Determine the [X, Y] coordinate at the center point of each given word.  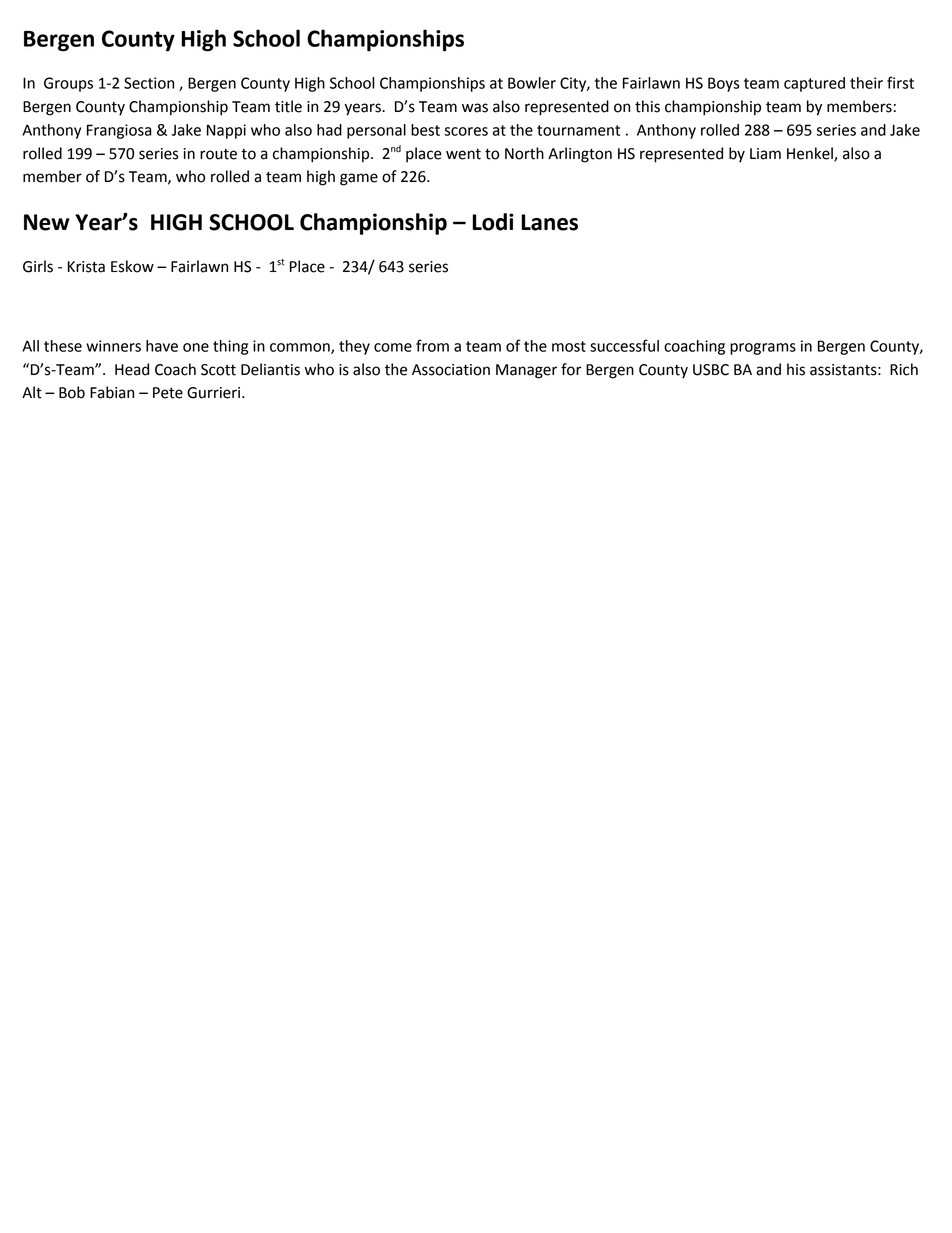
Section [149, 83]
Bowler [532, 83]
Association [451, 370]
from [432, 345]
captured [814, 84]
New [47, 222]
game [359, 179]
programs [763, 349]
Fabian [112, 392]
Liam [765, 154]
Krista [86, 267]
